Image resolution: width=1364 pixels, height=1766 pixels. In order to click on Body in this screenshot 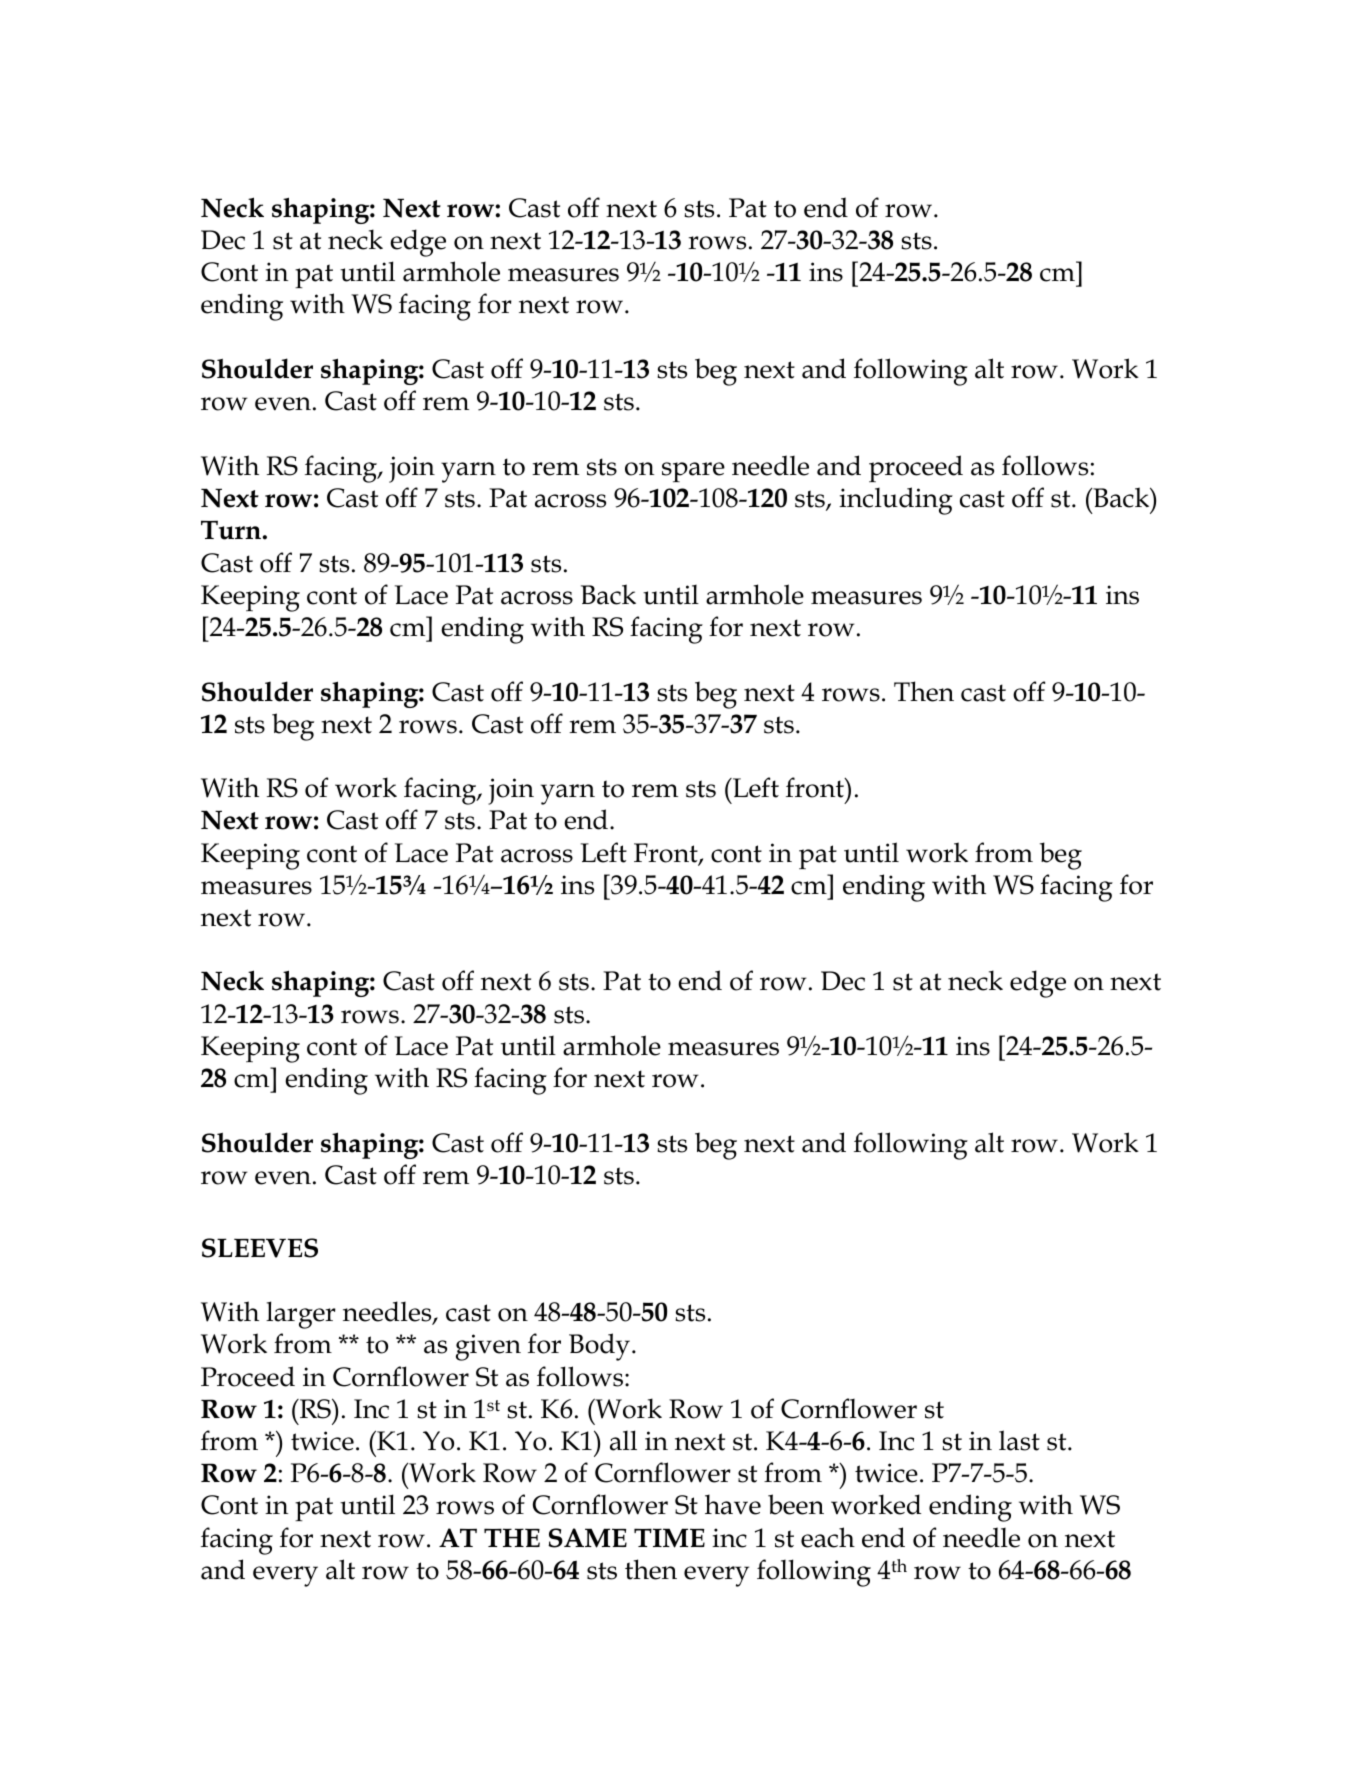, I will do `click(601, 1347)`.
